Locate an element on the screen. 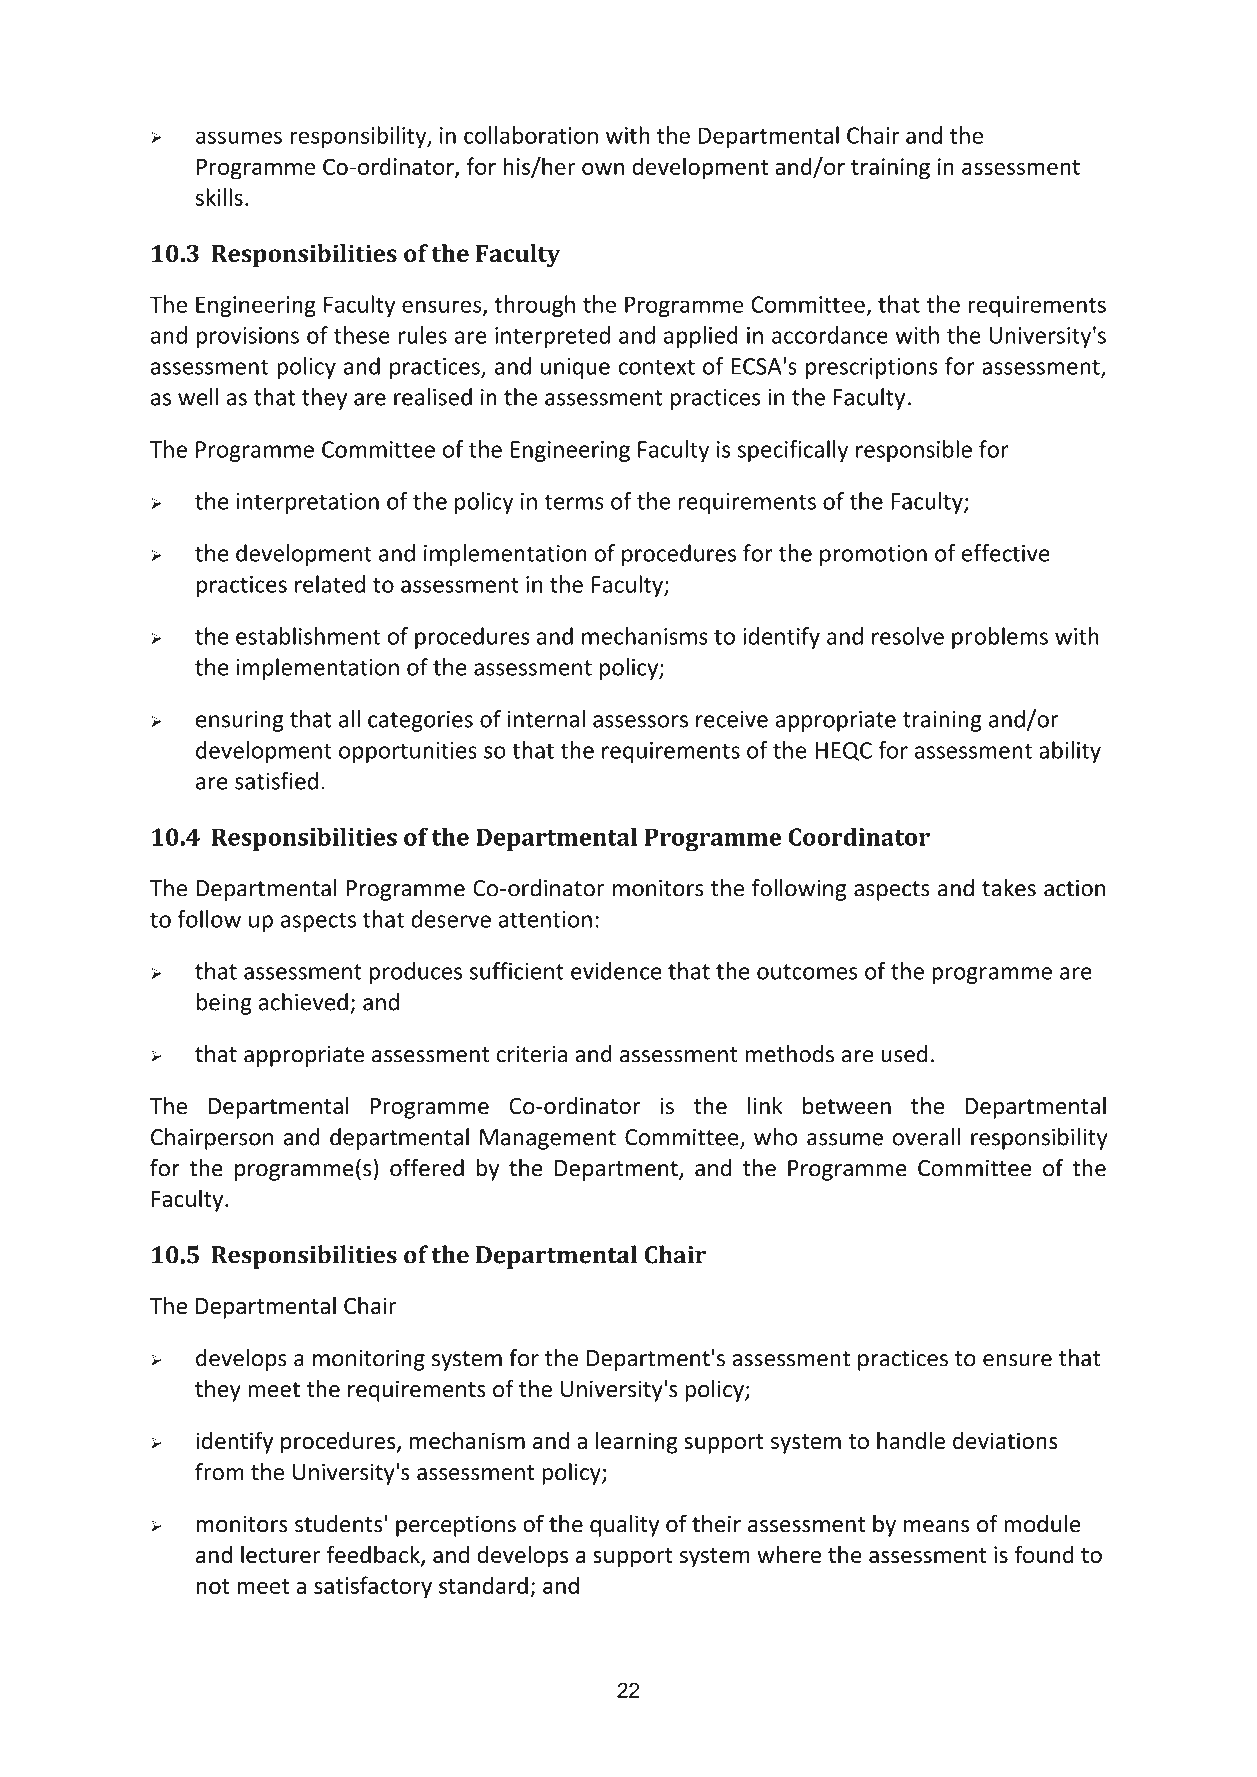 The image size is (1257, 1777). takes is located at coordinates (1009, 888).
